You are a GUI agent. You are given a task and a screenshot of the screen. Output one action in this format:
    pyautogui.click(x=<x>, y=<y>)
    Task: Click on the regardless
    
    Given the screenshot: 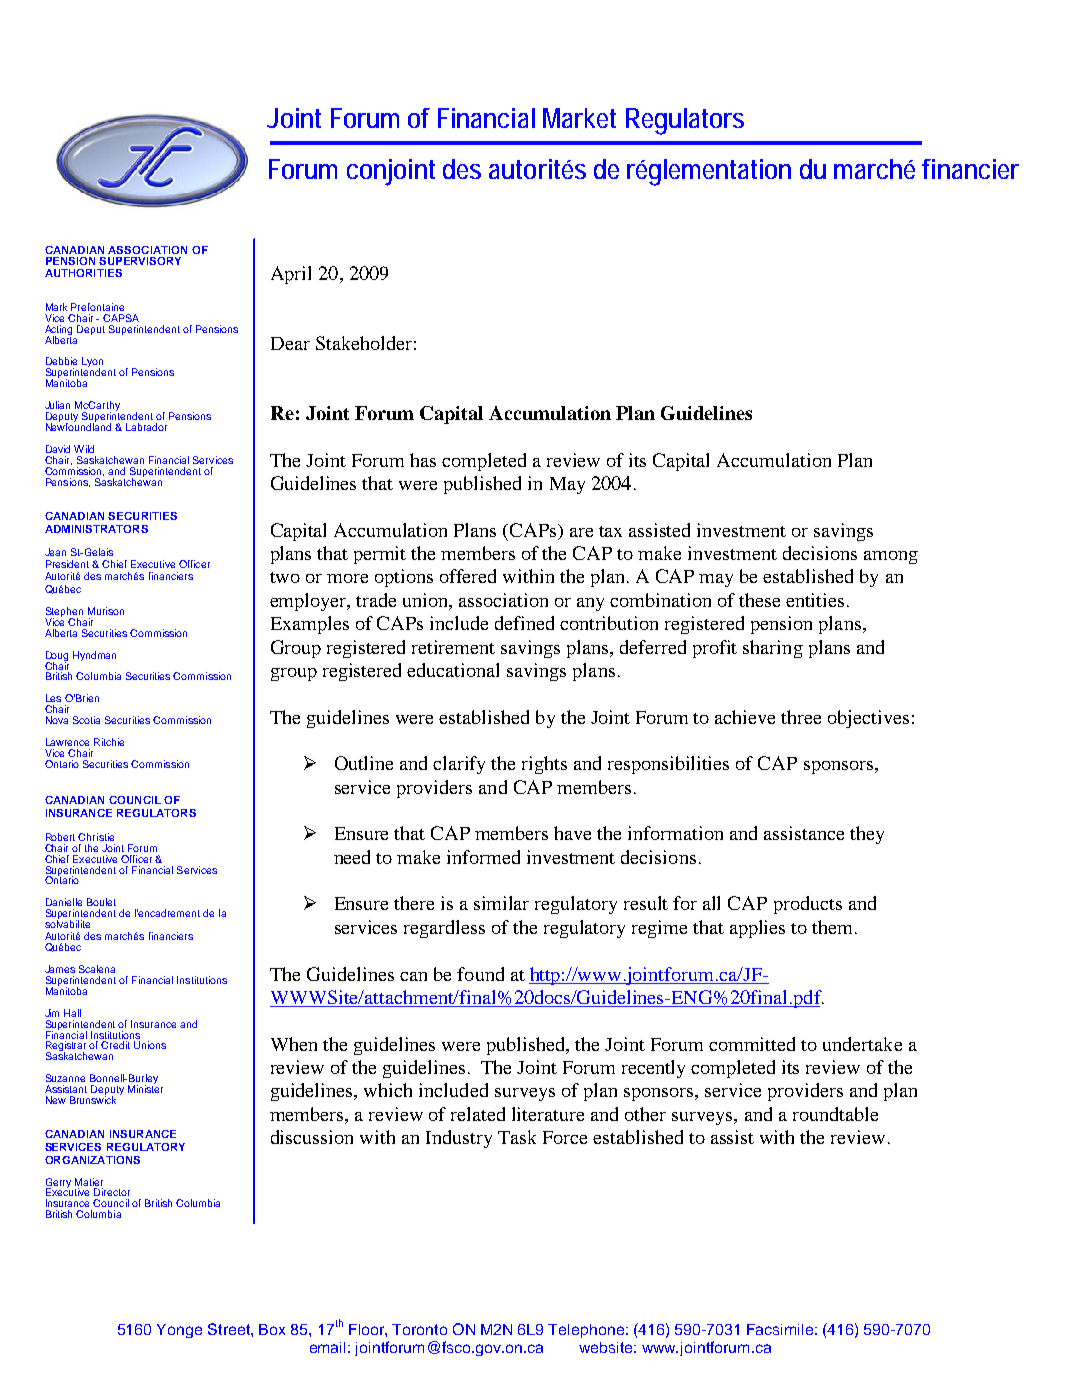 What is the action you would take?
    pyautogui.click(x=444, y=929)
